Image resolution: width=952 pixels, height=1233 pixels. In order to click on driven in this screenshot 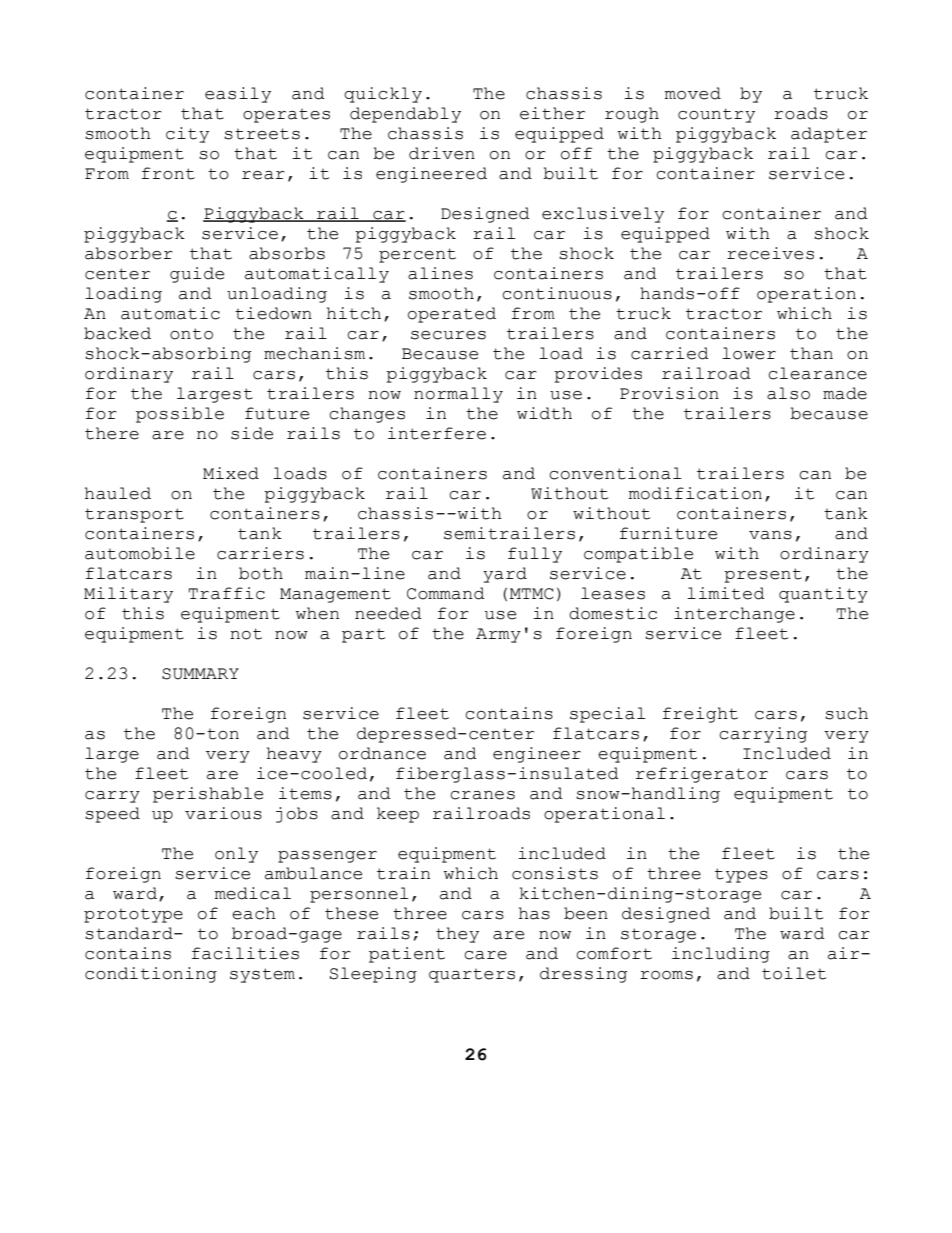, I will do `click(442, 153)`.
